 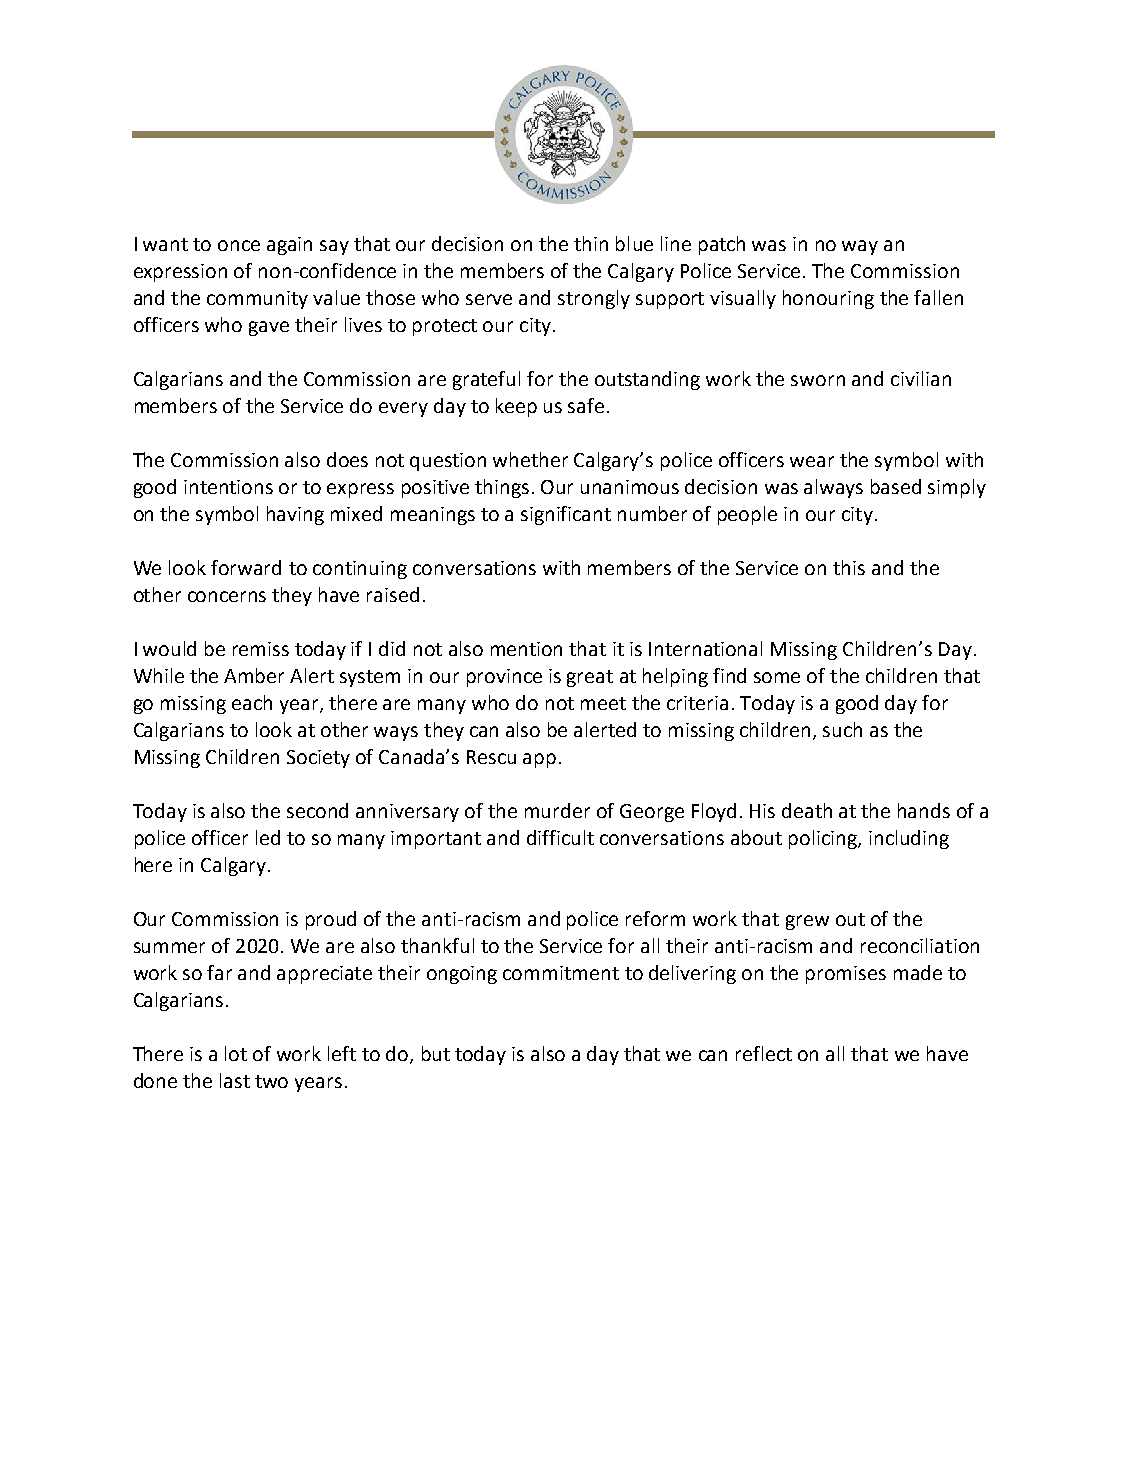 I want to click on significant, so click(x=566, y=515).
